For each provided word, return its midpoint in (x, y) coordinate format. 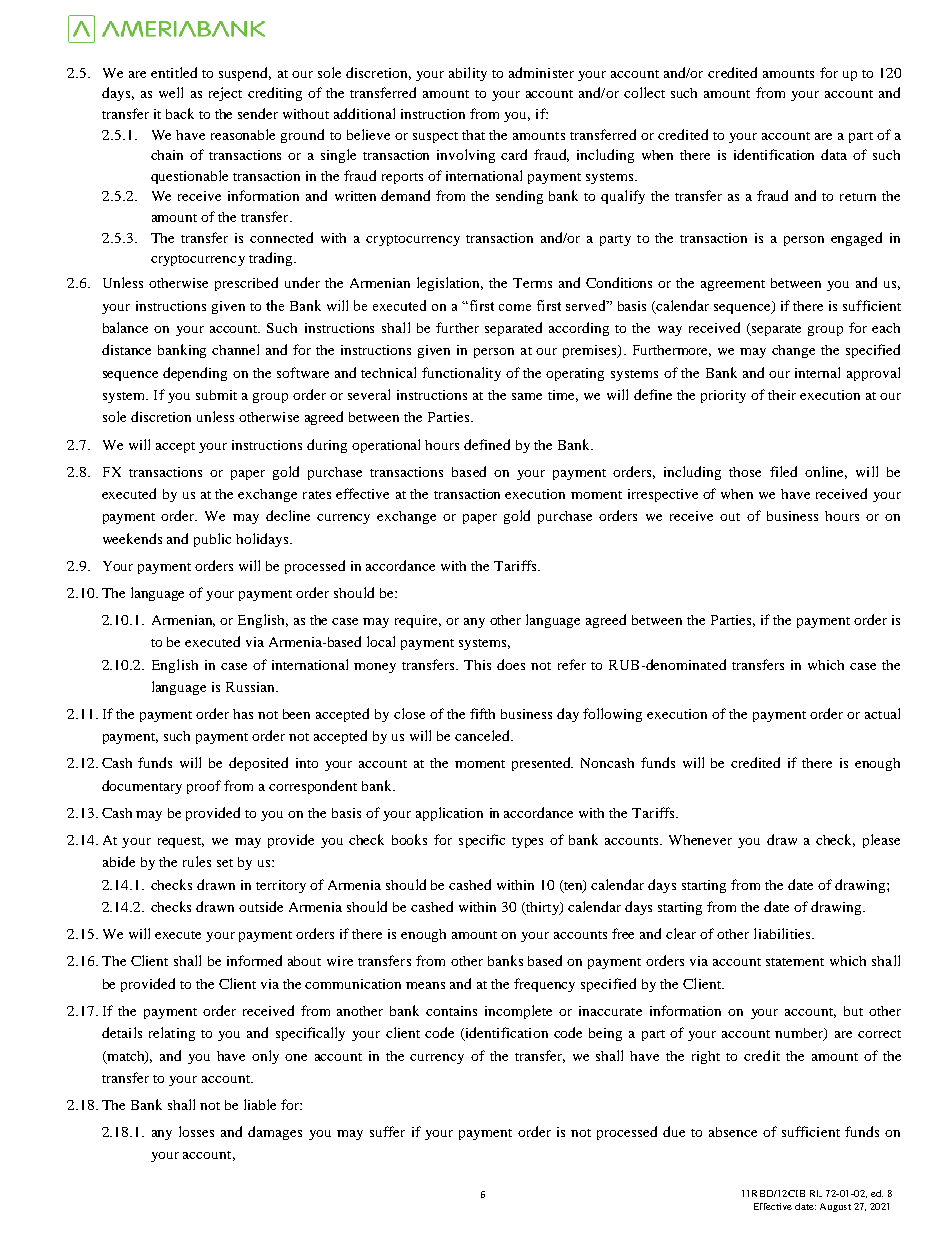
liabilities (783, 933)
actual (882, 713)
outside (261, 906)
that (473, 135)
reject (225, 94)
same (527, 396)
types (527, 842)
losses (196, 1131)
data (834, 154)
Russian (251, 687)
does (511, 664)
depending (195, 374)
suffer (387, 1131)
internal (817, 372)
